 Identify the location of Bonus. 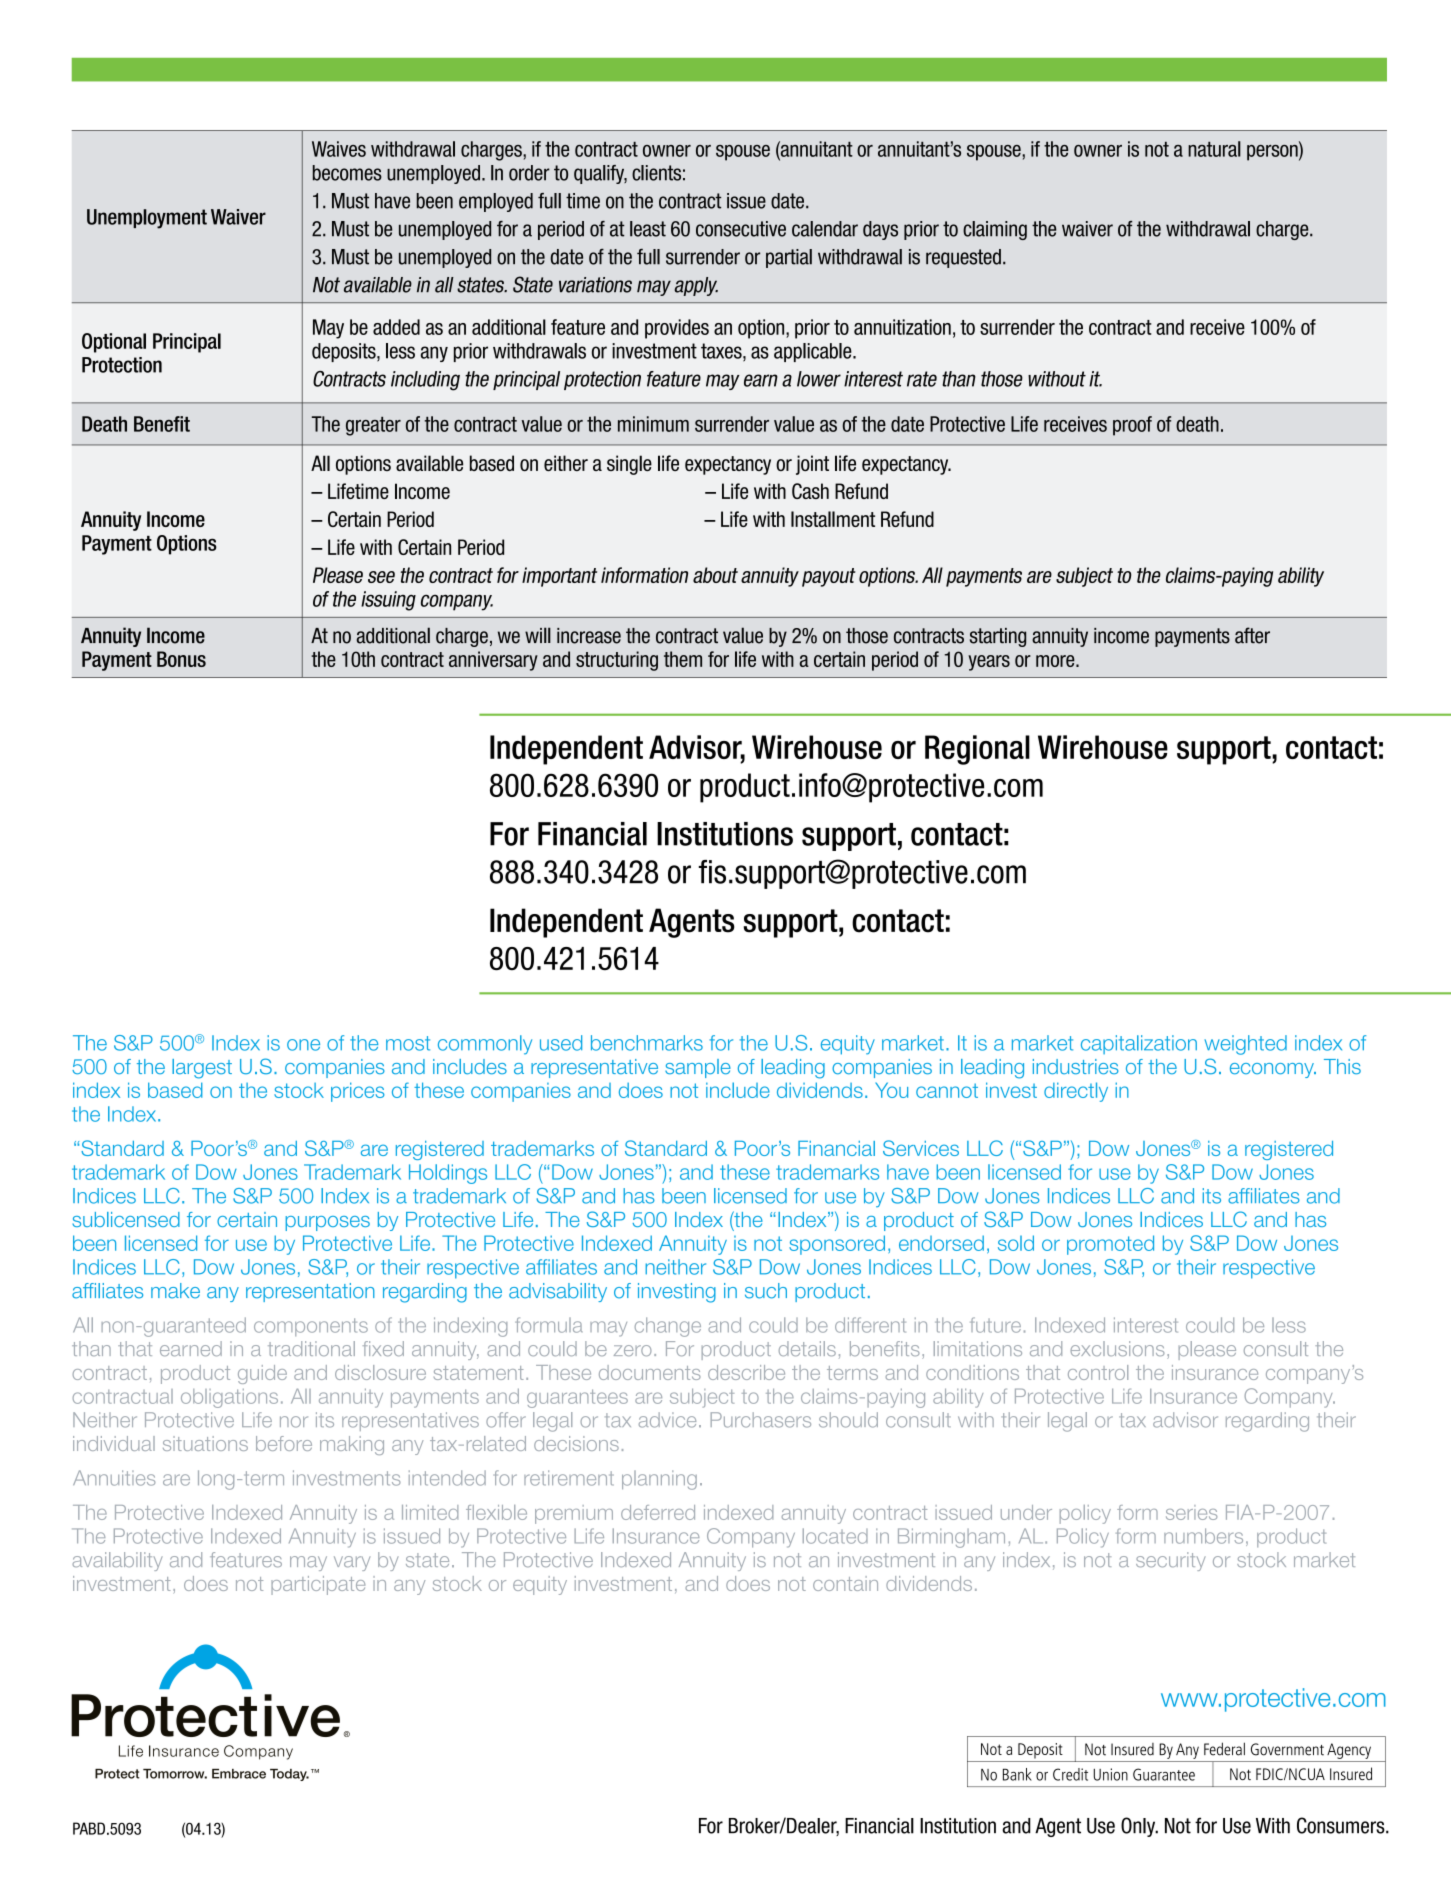
(181, 659).
